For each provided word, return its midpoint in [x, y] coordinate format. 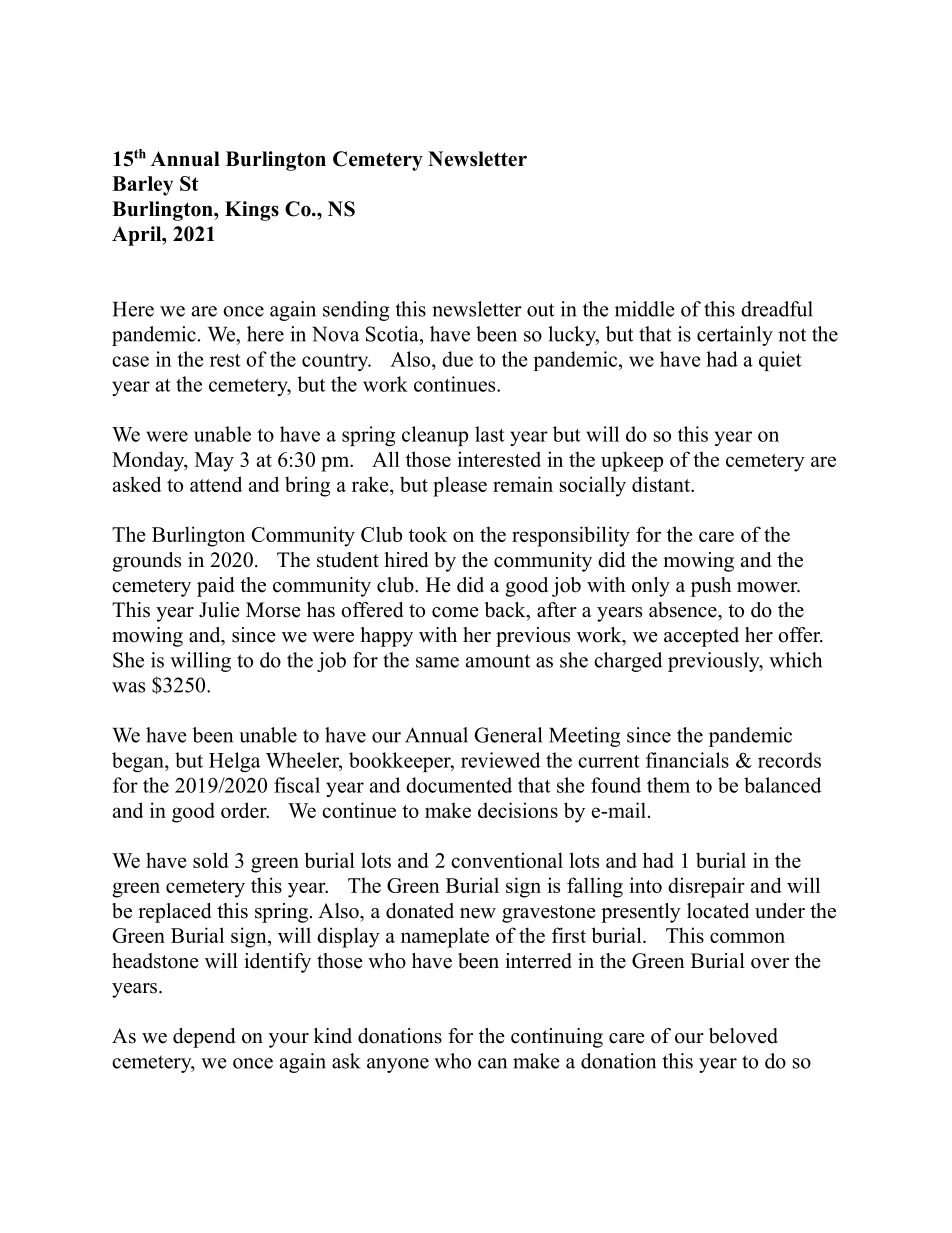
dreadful [777, 309]
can [492, 1063]
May [214, 462]
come [455, 612]
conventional [507, 860]
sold [211, 860]
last [489, 434]
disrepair [706, 887]
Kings [252, 211]
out [541, 310]
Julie [219, 610]
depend [204, 1038]
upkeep [632, 461]
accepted [701, 637]
